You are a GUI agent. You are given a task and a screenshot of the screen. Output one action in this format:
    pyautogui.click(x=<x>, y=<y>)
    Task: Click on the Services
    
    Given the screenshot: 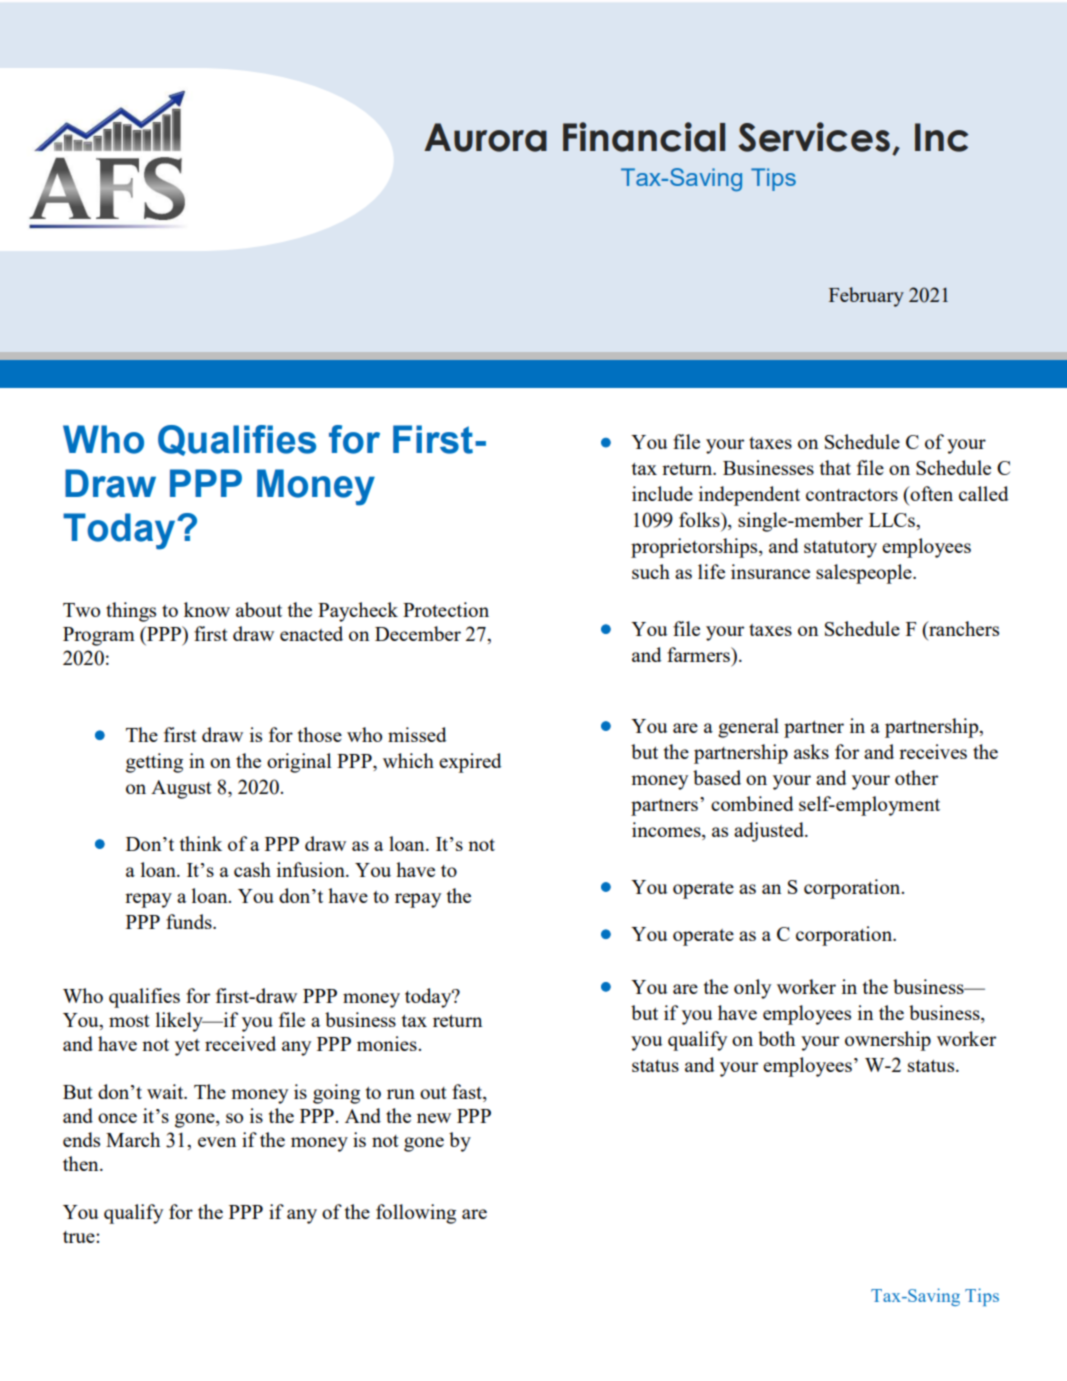 What is the action you would take?
    pyautogui.click(x=814, y=137)
